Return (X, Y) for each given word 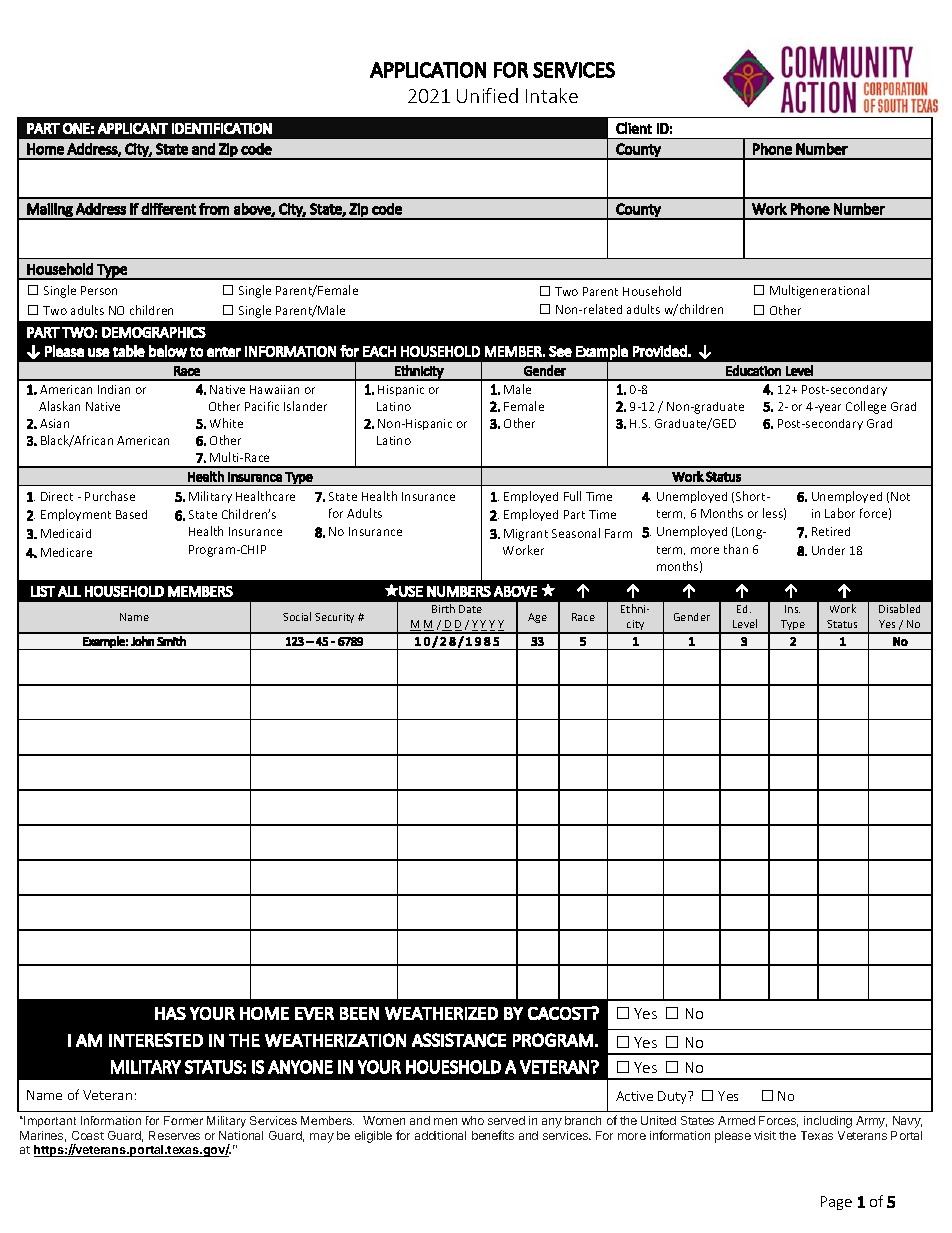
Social (297, 616)
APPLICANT (133, 128)
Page (836, 1203)
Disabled (899, 608)
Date (470, 609)
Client (634, 128)
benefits (493, 1135)
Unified (487, 95)
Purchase (110, 496)
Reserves (174, 1135)
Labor (840, 513)
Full (572, 496)
